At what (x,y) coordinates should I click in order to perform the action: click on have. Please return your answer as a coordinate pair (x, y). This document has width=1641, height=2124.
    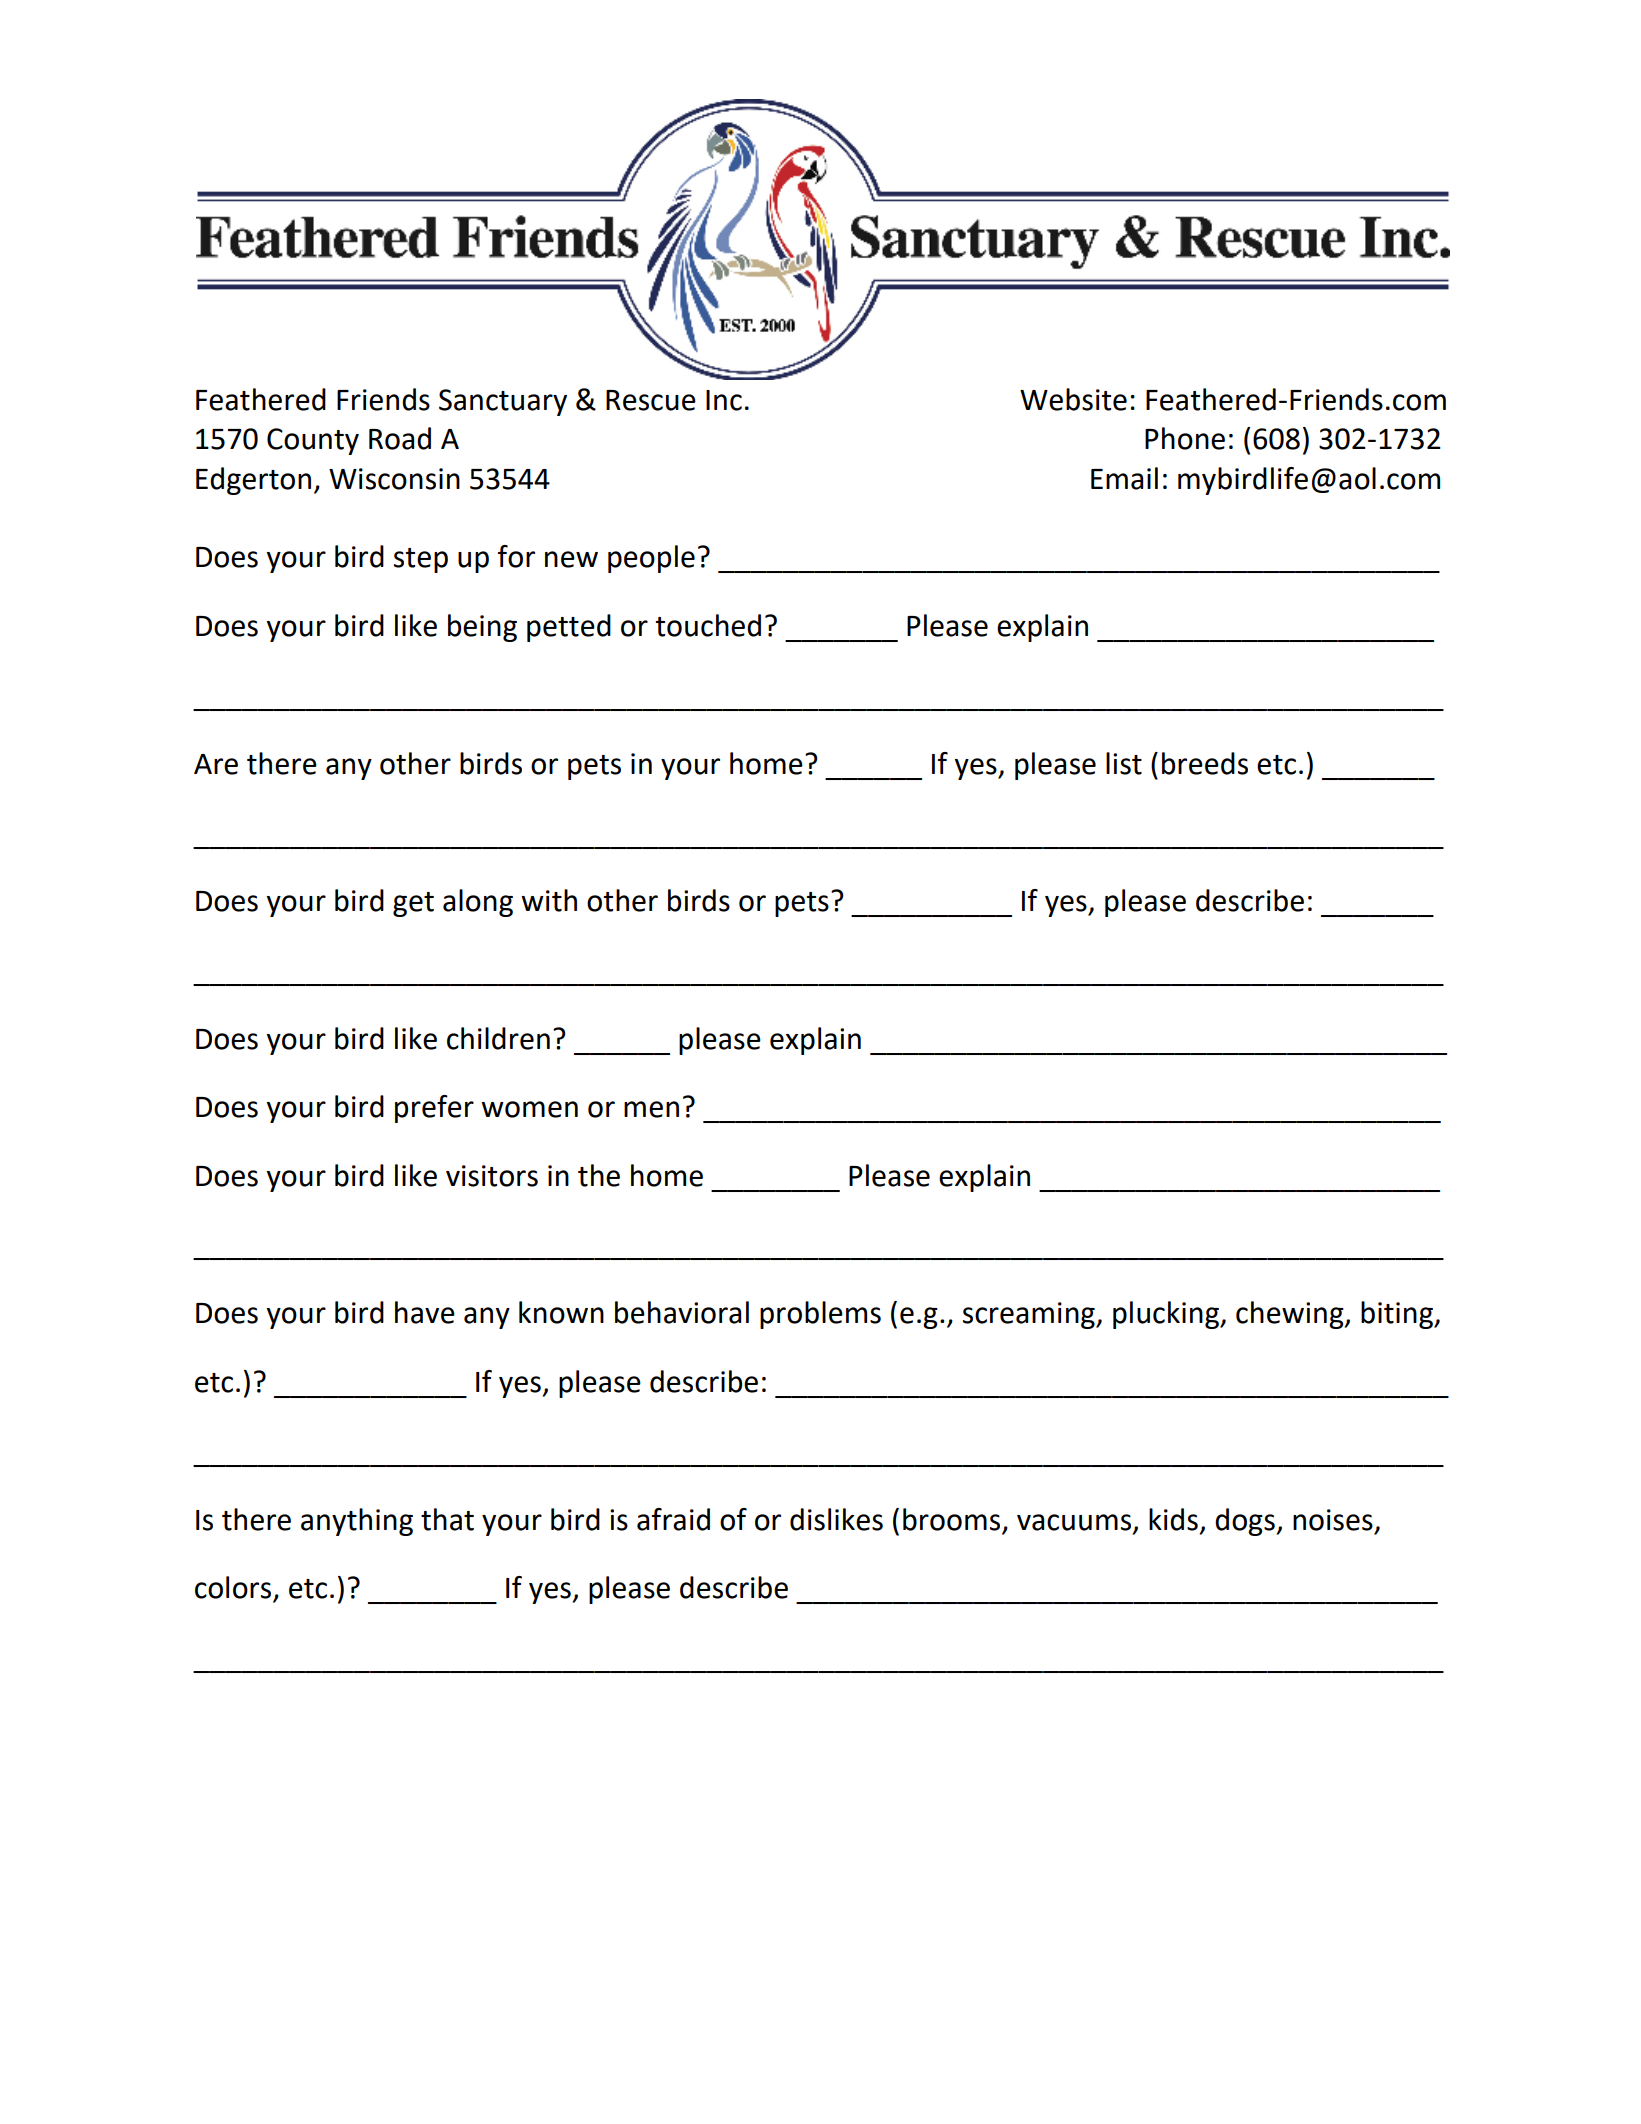
    Looking at the image, I should click on (425, 1312).
